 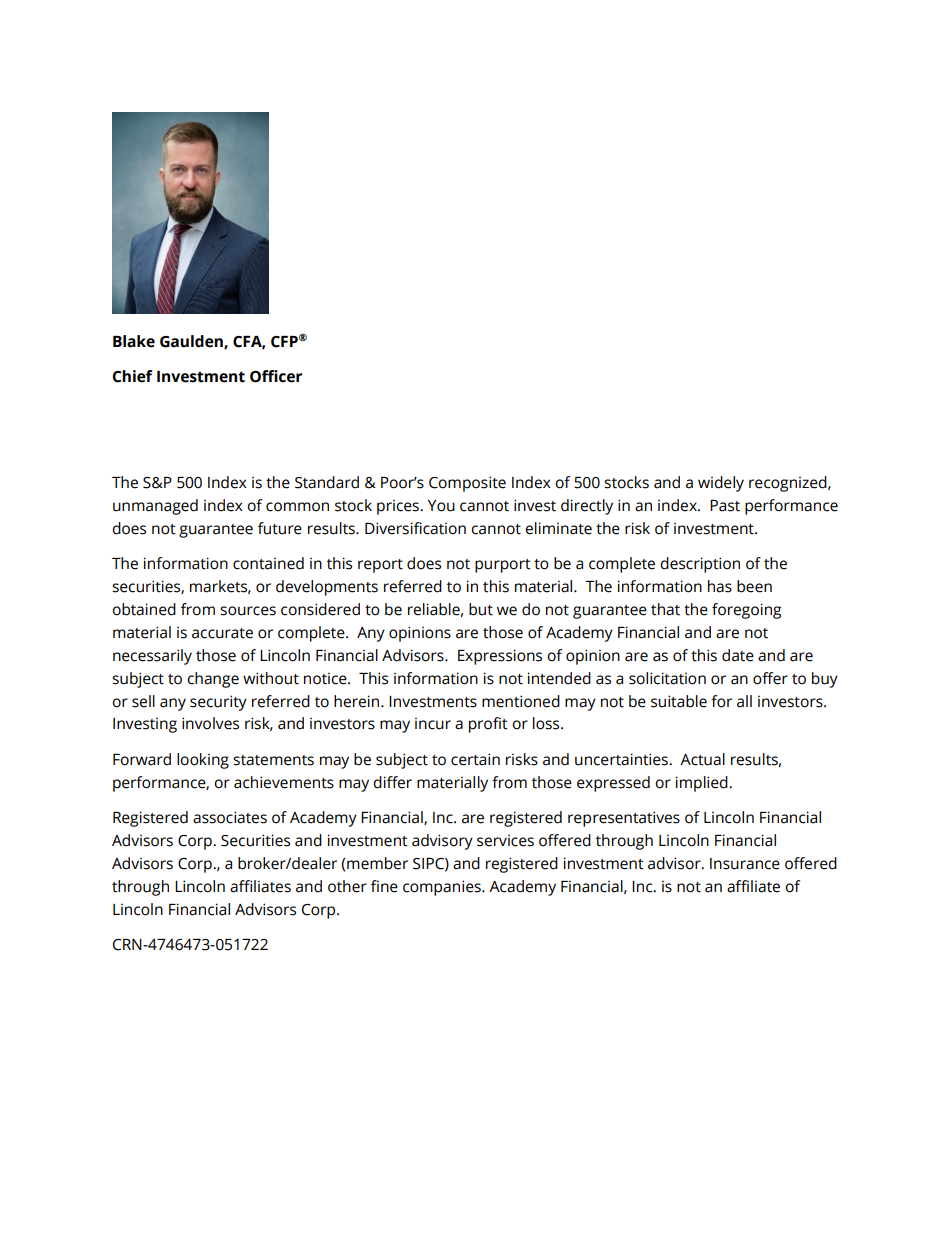 I want to click on Composite, so click(x=467, y=484).
